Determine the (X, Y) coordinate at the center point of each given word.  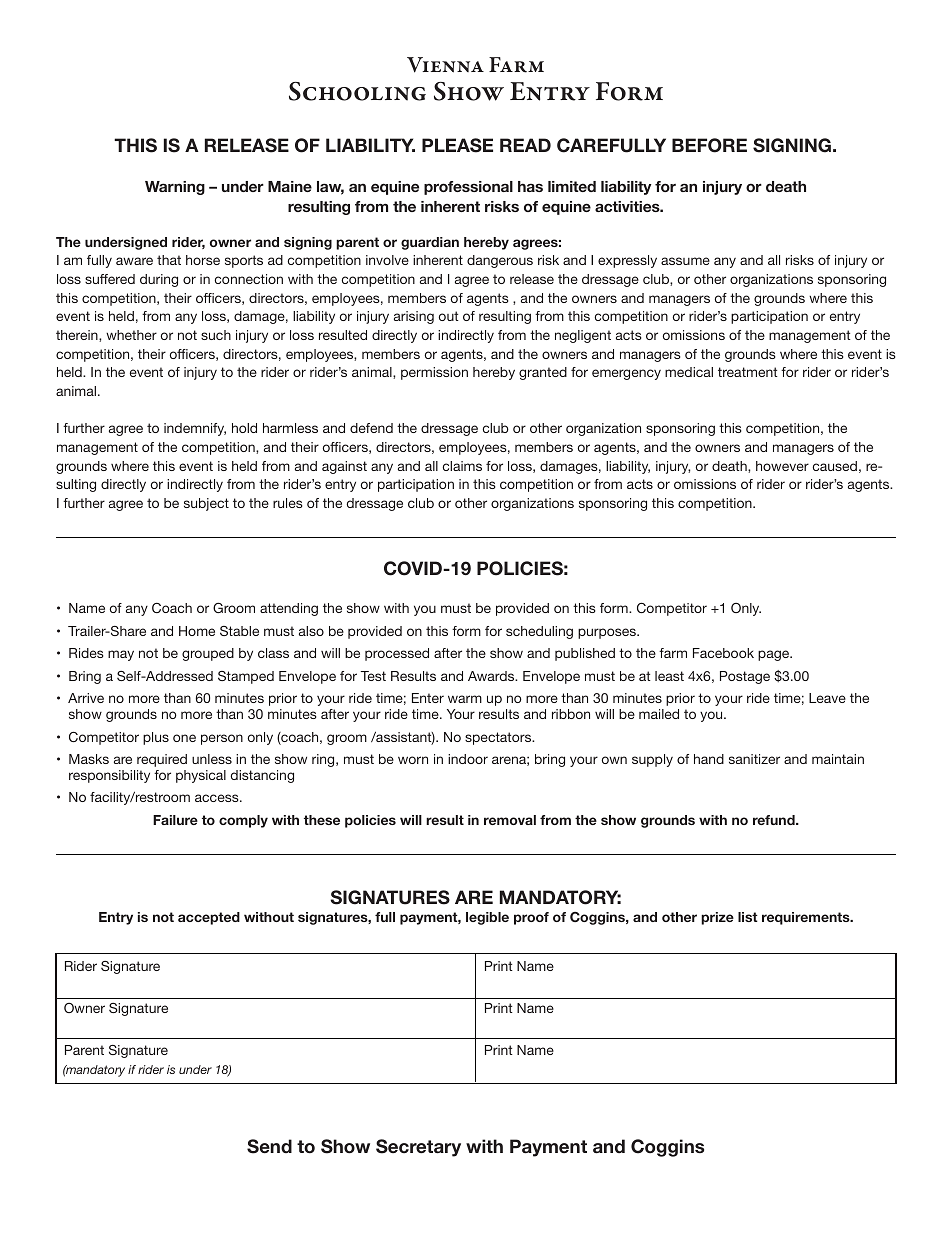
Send (269, 1146)
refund (775, 820)
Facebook (723, 653)
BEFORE (709, 145)
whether (131, 335)
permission (434, 373)
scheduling (539, 632)
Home (197, 631)
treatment (748, 372)
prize (717, 918)
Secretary (418, 1148)
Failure (175, 820)
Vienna (445, 65)
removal (510, 820)
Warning (175, 188)
